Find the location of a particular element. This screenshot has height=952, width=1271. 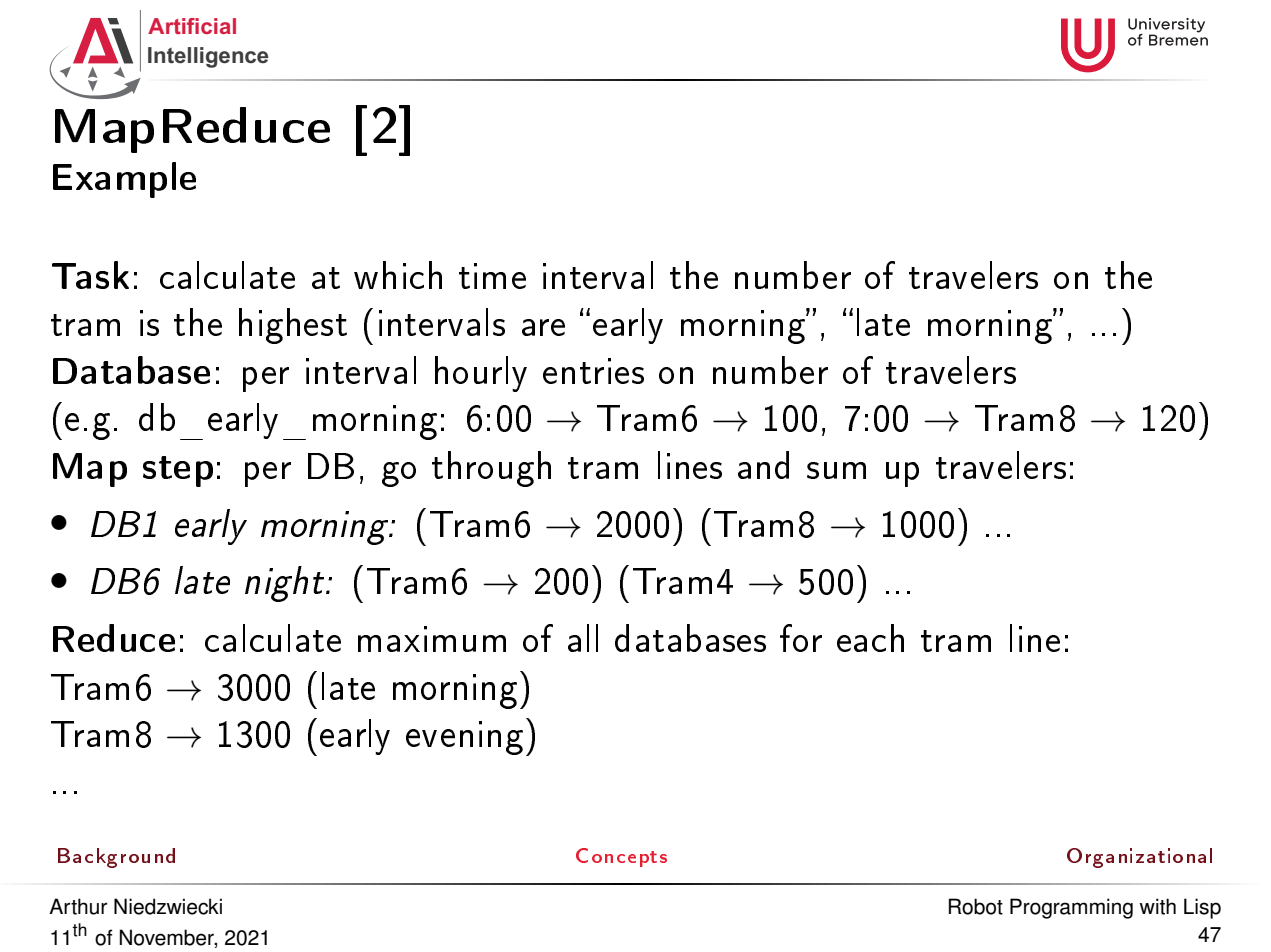

time is located at coordinates (492, 276).
